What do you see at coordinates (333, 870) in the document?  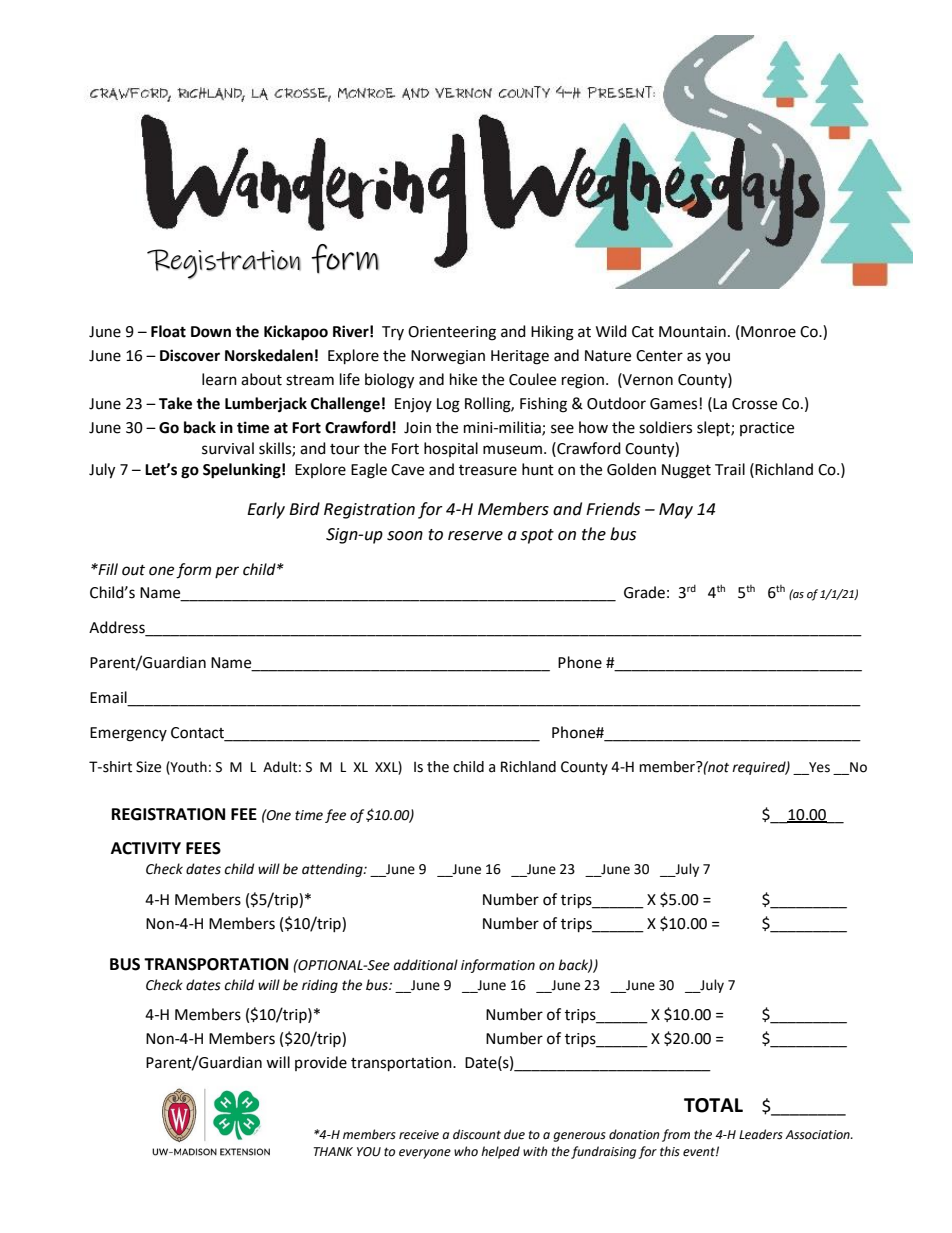 I see `attending` at bounding box center [333, 870].
